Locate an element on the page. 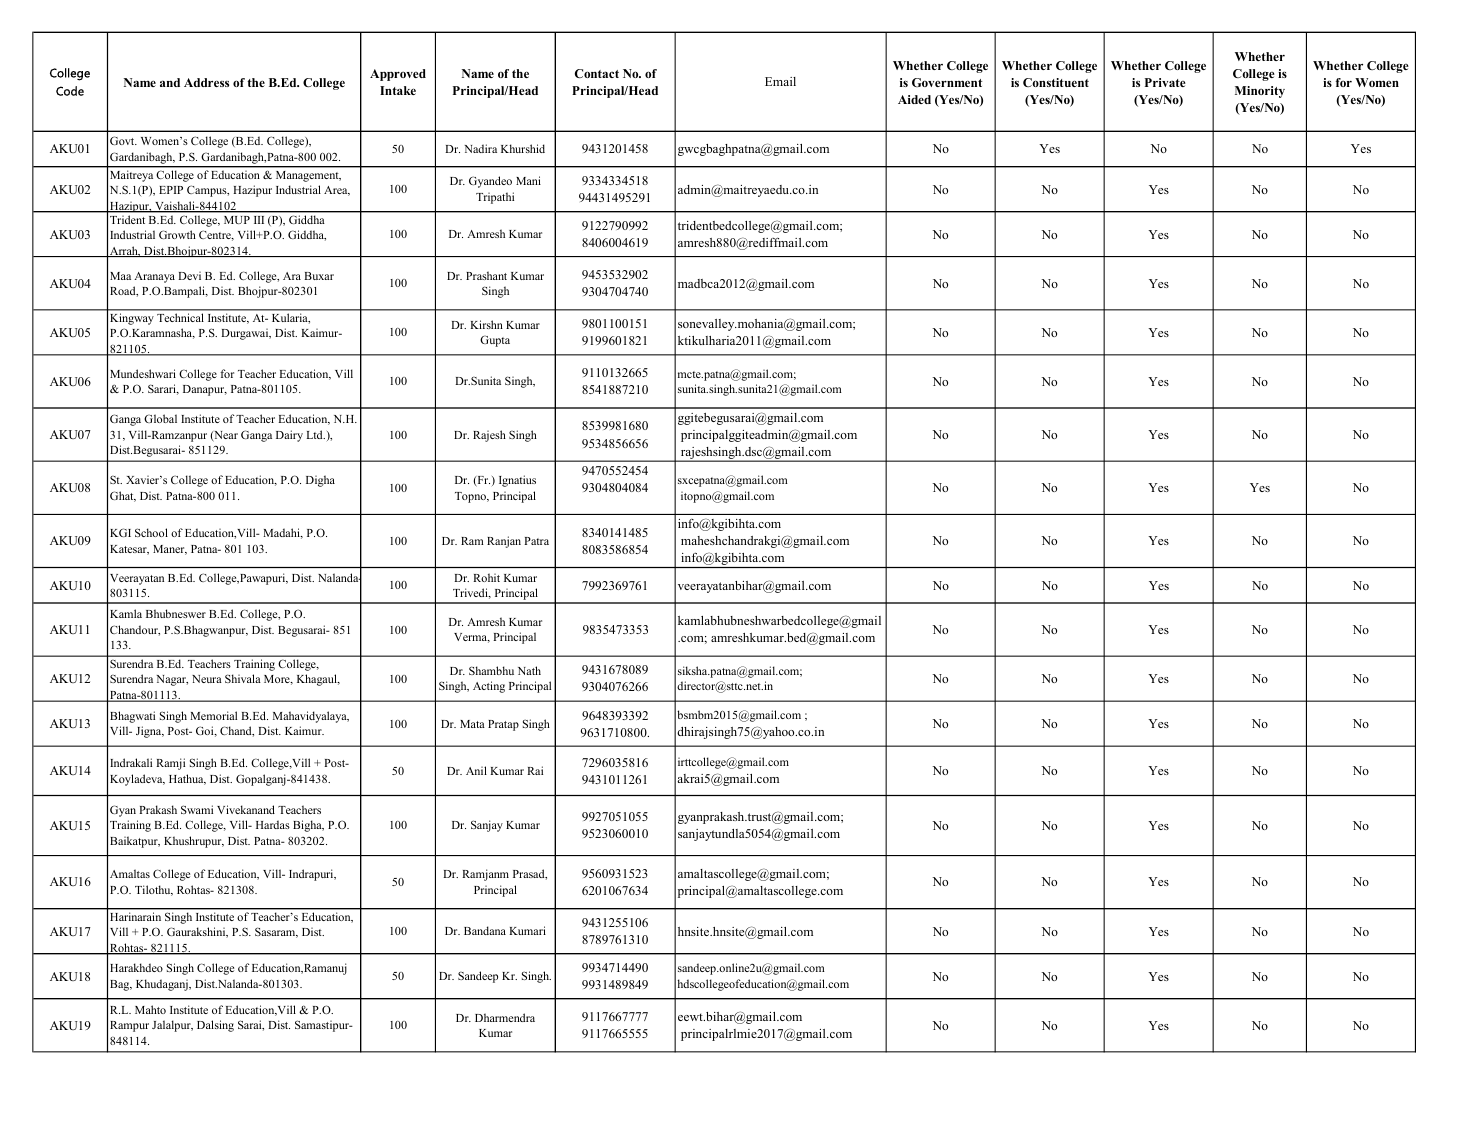 Image resolution: width=1462 pixels, height=1130 pixels. Gupta is located at coordinates (495, 341).
